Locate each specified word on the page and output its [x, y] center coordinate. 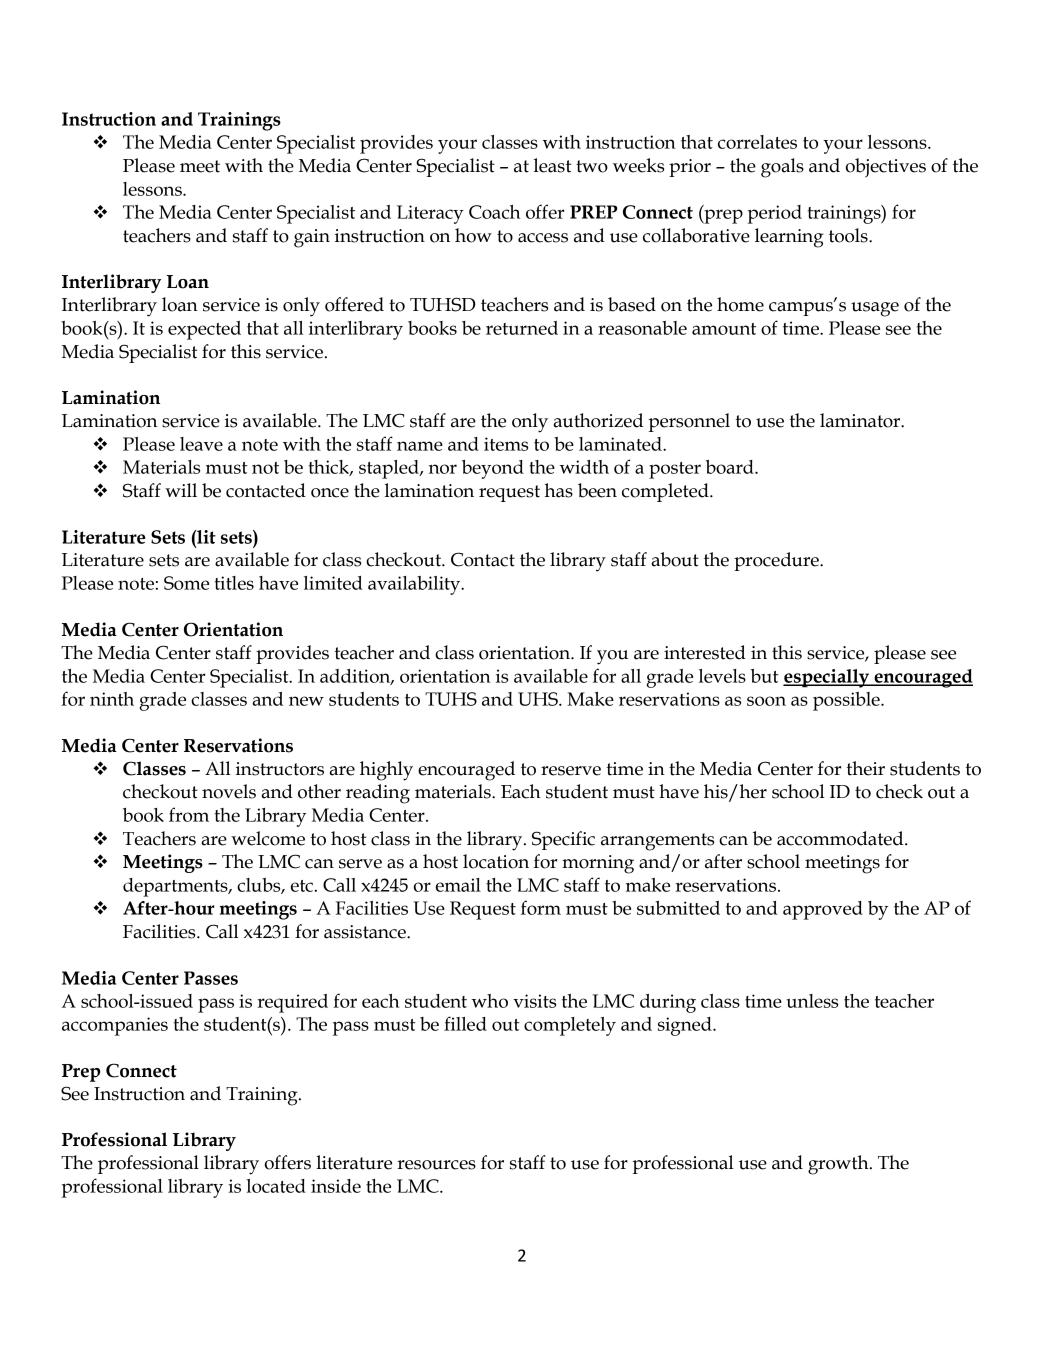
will [181, 490]
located [276, 1186]
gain [312, 238]
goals [782, 168]
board [731, 467]
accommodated [841, 838]
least [552, 165]
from [189, 814]
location [496, 861]
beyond [493, 469]
